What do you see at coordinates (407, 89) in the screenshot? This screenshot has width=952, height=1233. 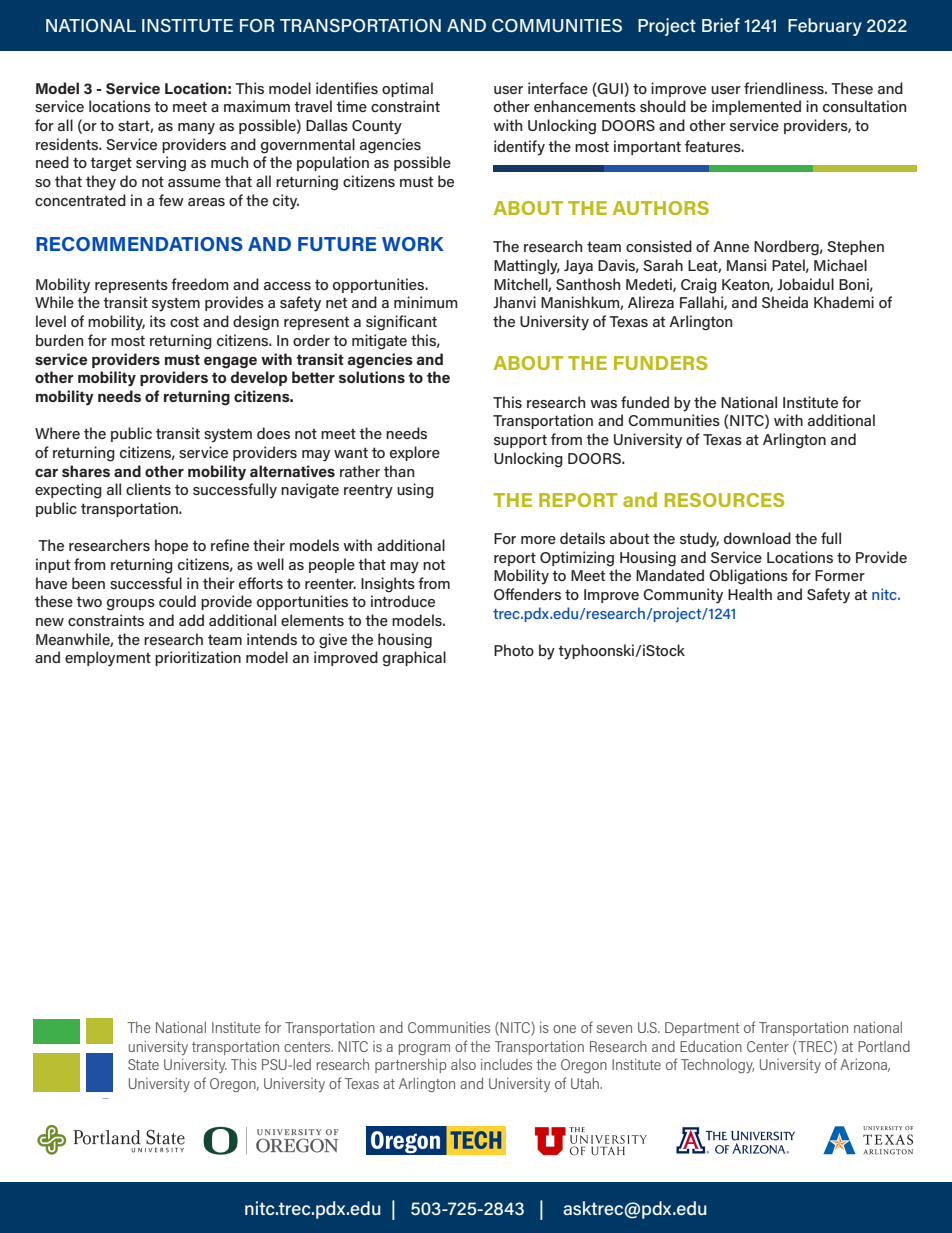 I see `optimal` at bounding box center [407, 89].
